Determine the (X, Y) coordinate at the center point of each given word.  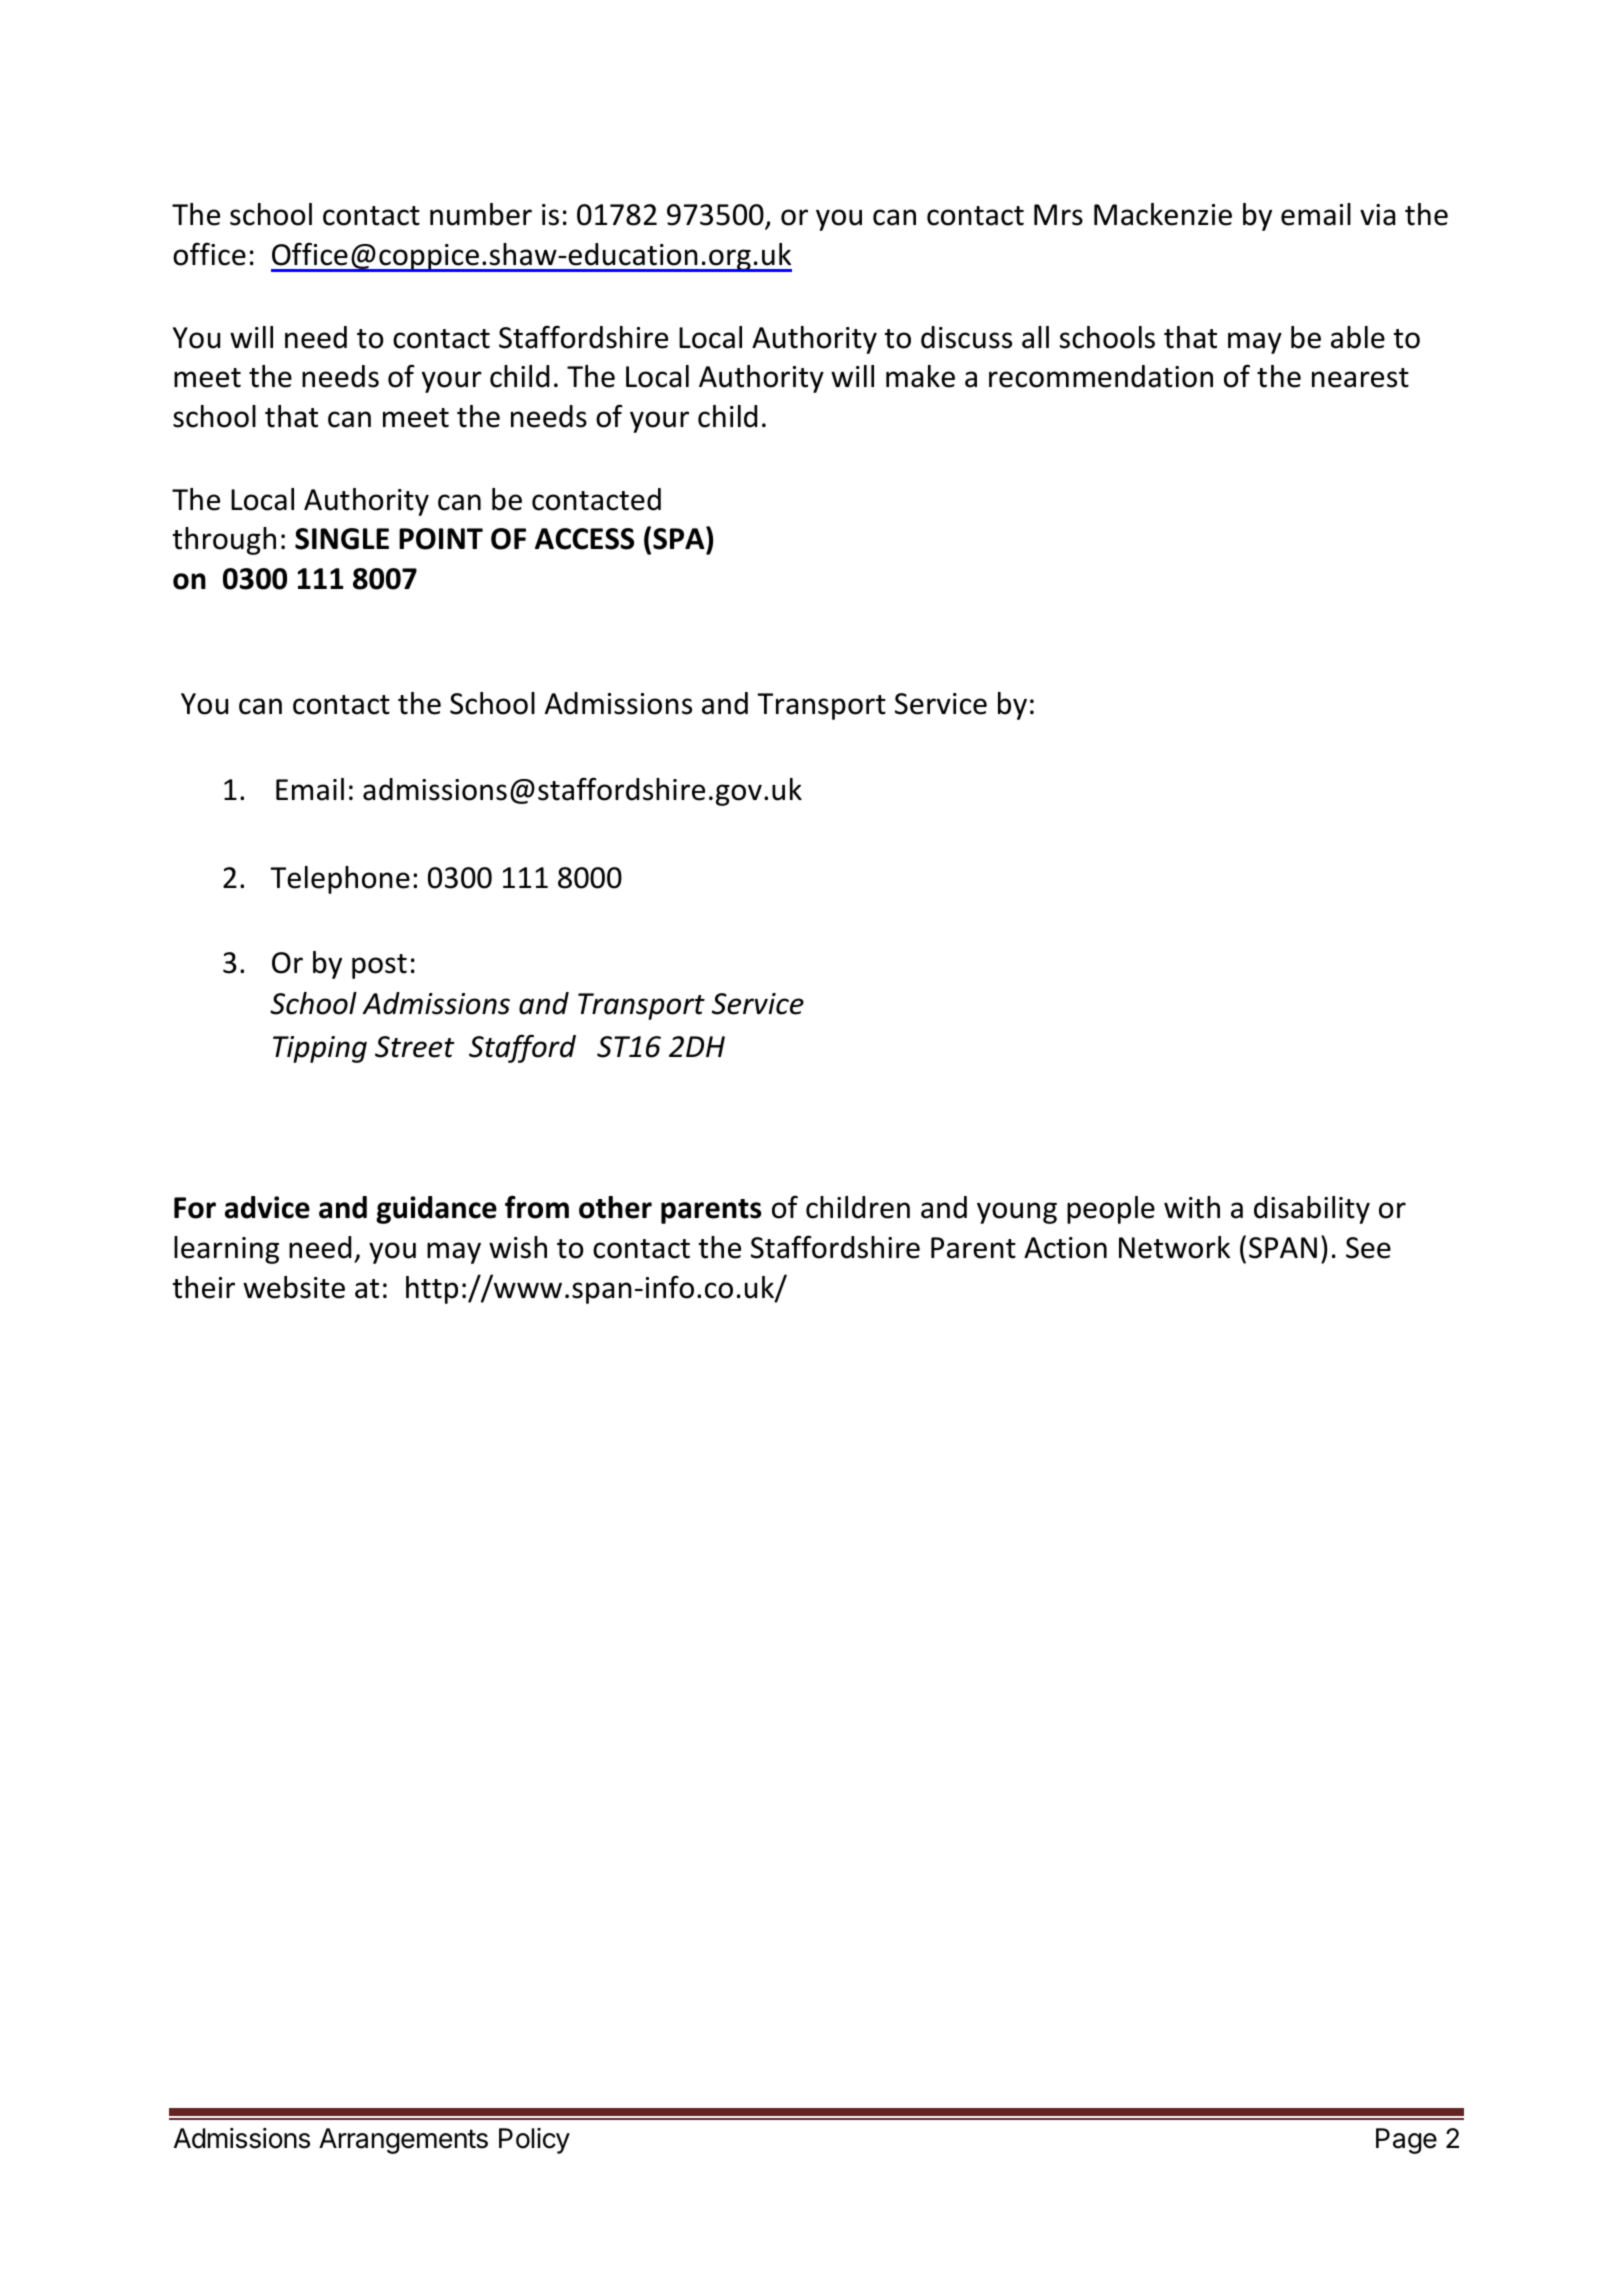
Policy (534, 2141)
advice (267, 1207)
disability (1312, 1210)
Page (1406, 2141)
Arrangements (403, 2141)
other (615, 1207)
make (920, 376)
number (481, 214)
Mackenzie (1163, 214)
